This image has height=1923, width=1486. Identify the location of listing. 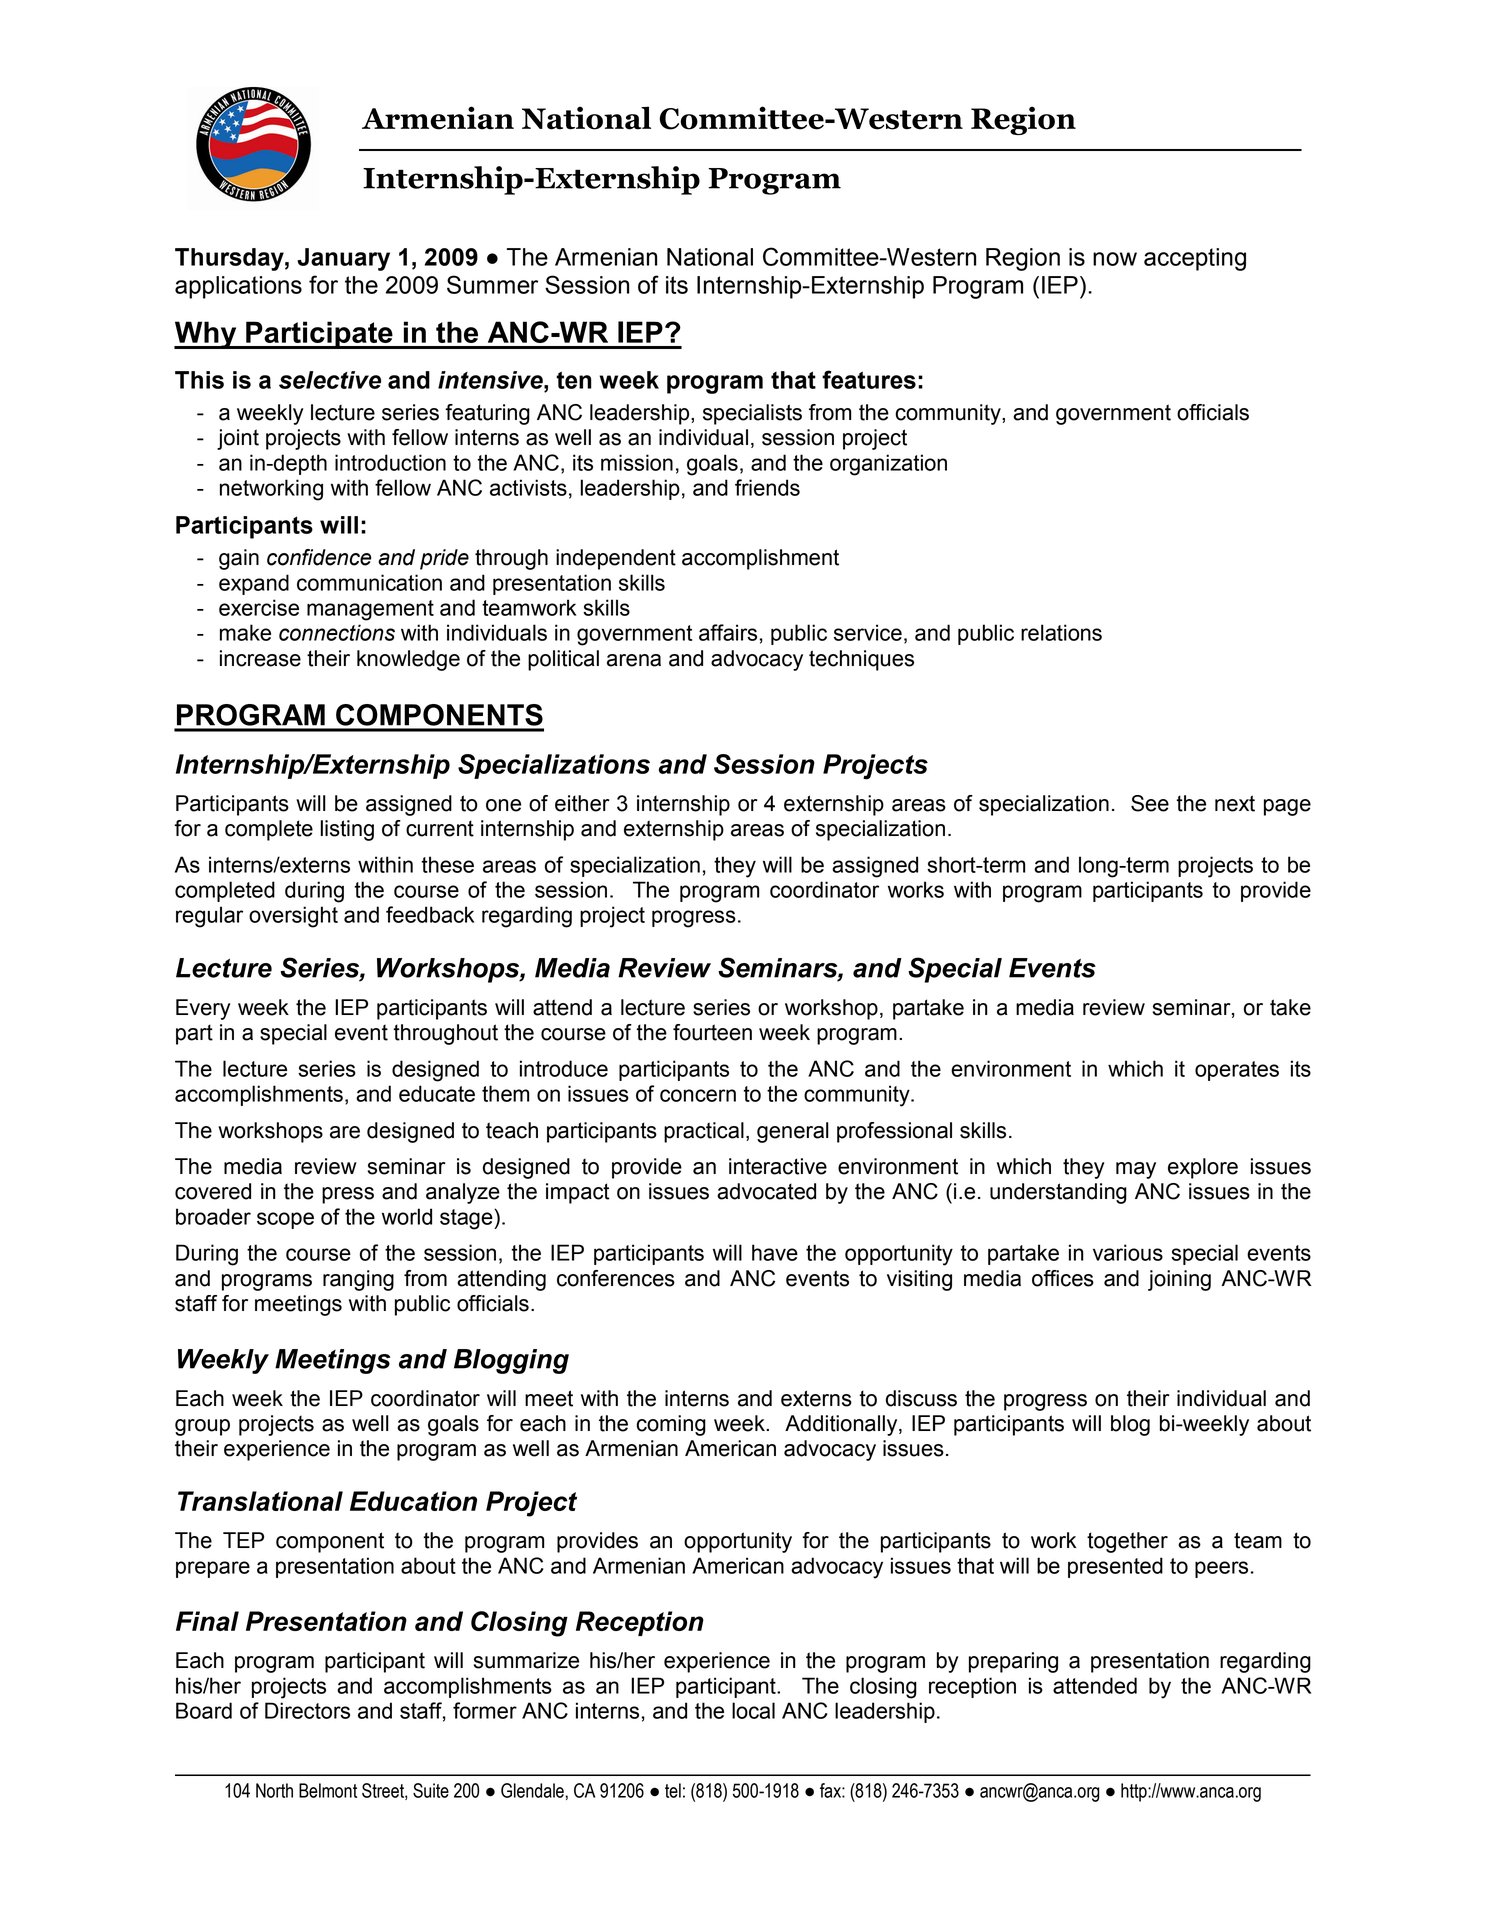
(347, 830).
